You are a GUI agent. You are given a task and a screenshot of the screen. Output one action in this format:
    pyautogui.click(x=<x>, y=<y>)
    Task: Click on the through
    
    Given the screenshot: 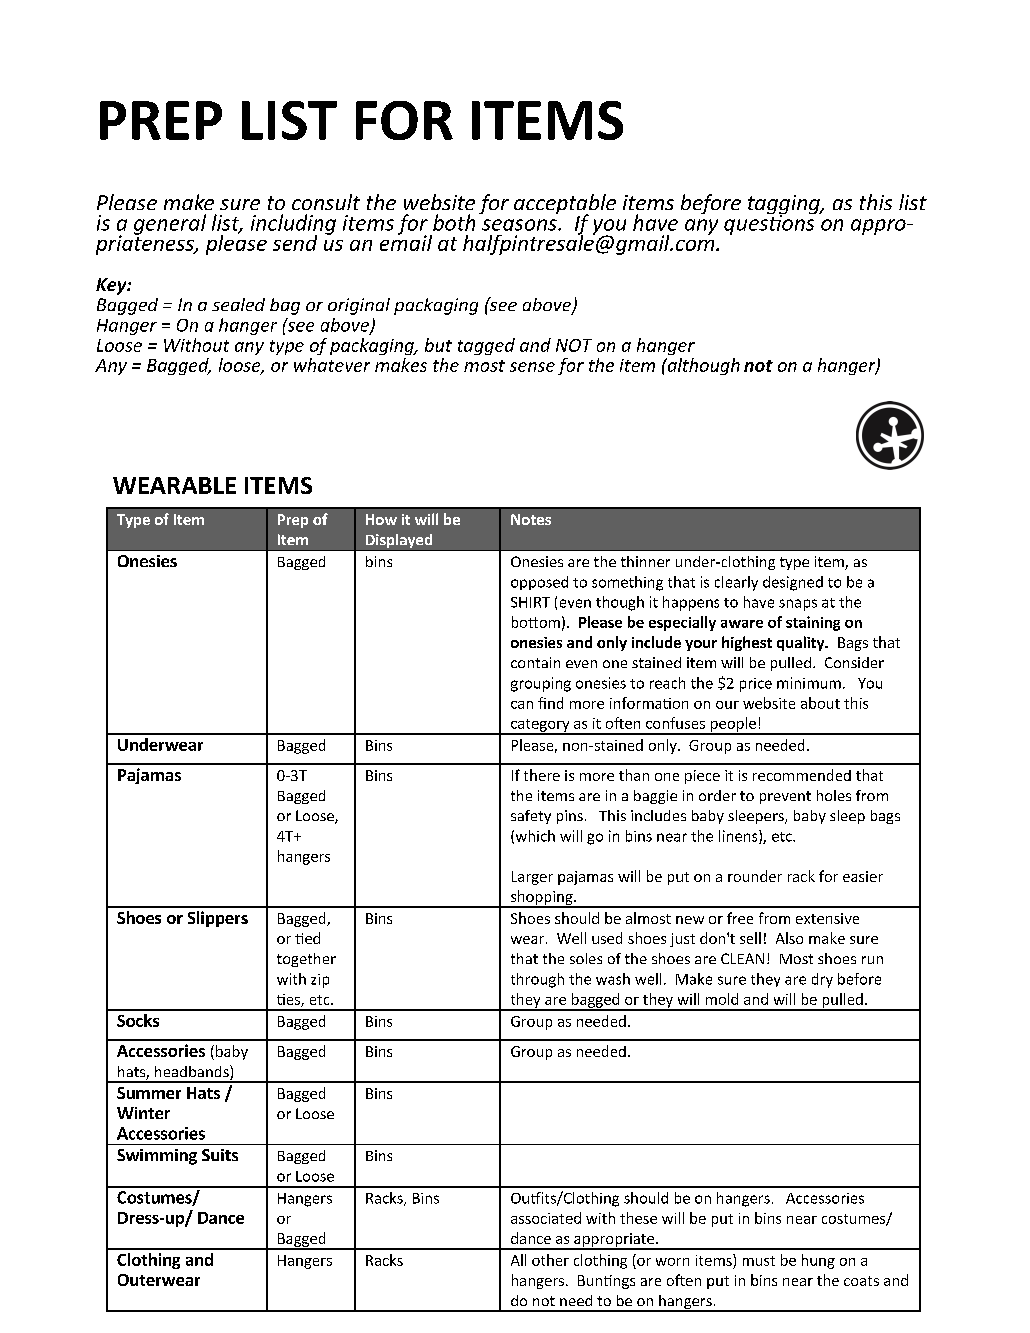 What is the action you would take?
    pyautogui.click(x=537, y=980)
